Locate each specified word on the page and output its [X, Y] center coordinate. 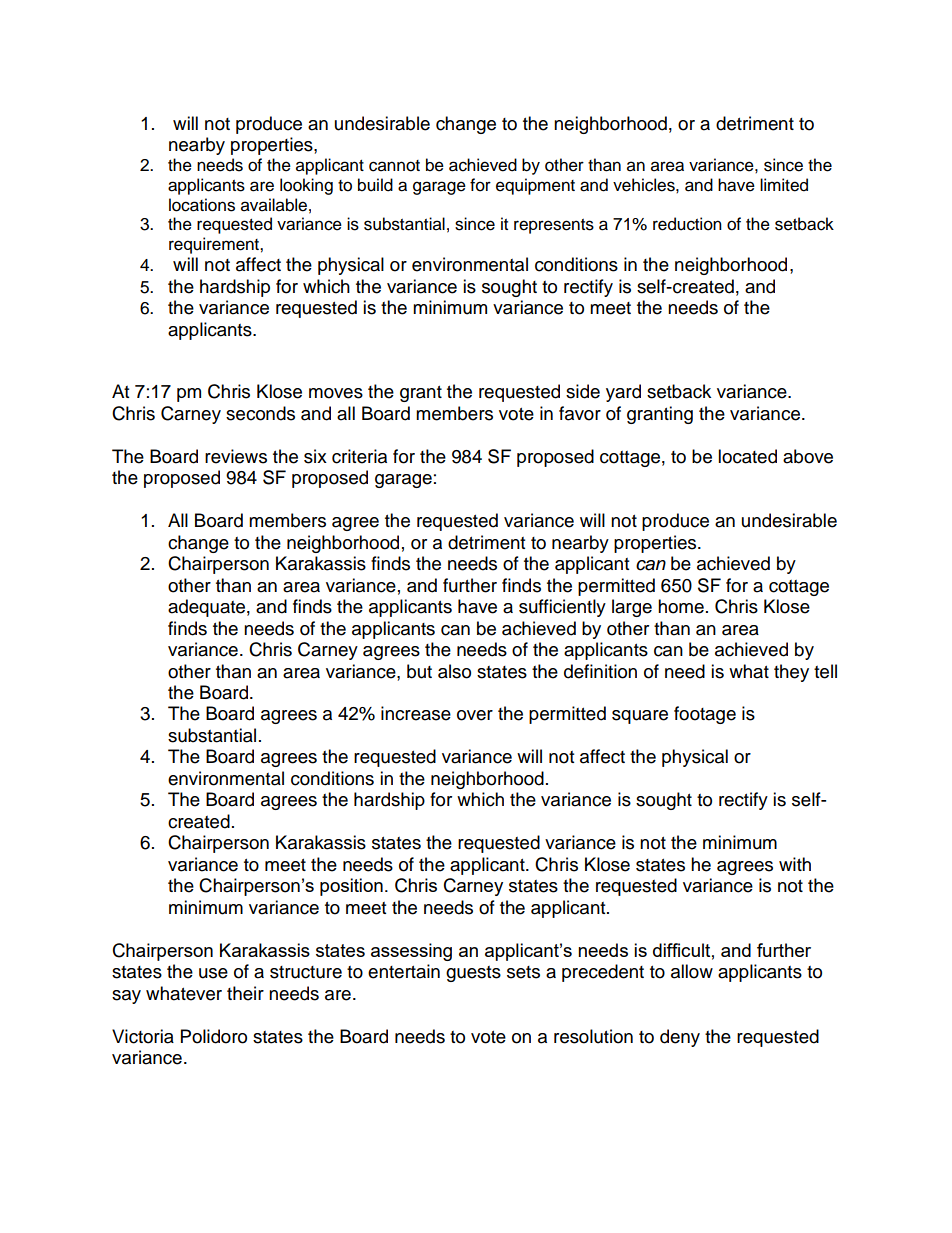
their [245, 993]
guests [473, 974]
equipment [535, 186]
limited [784, 185]
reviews [236, 456]
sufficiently [562, 608]
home [681, 606]
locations [202, 205]
